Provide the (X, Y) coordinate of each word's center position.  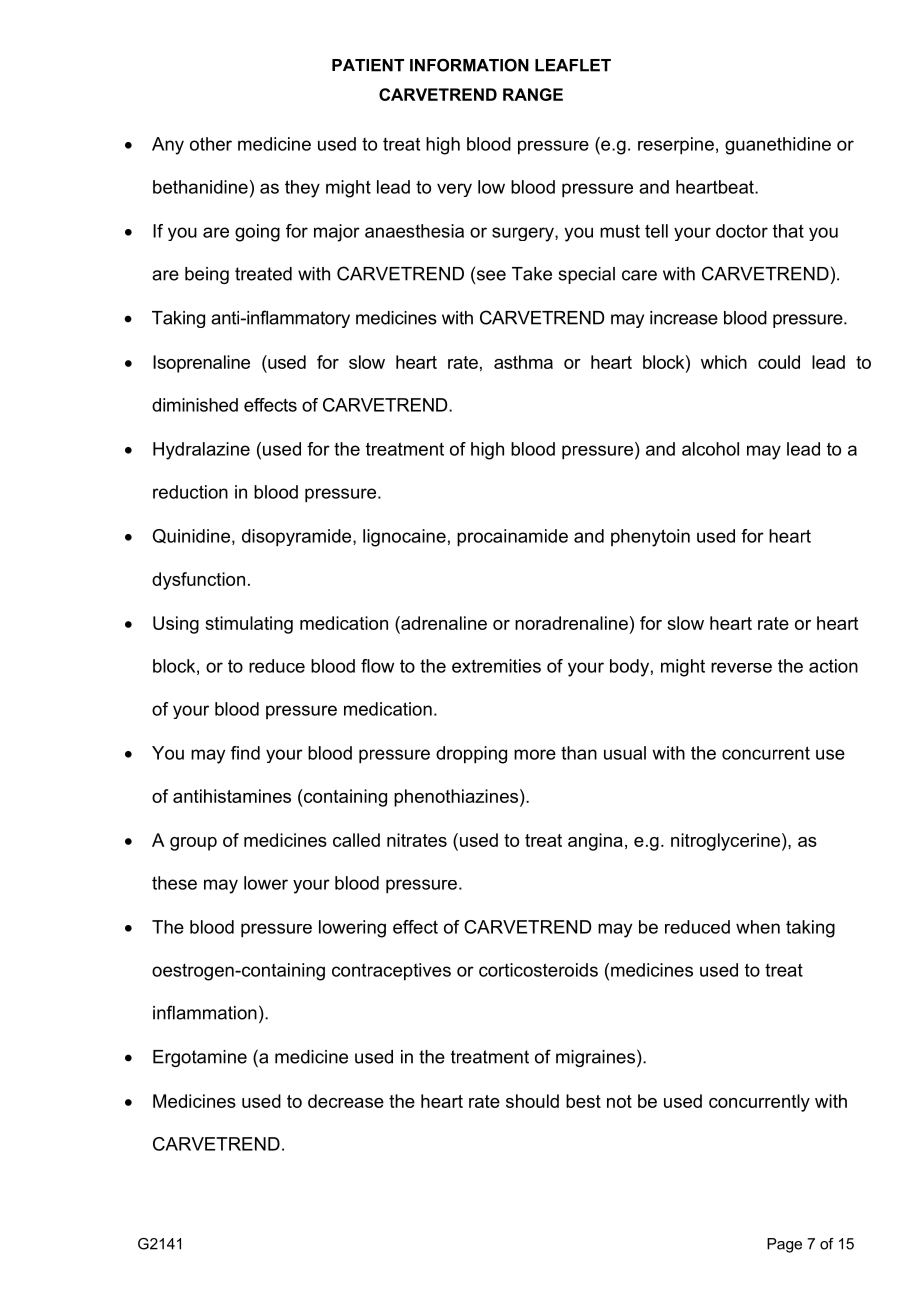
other (211, 144)
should (532, 1101)
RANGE (533, 94)
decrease (346, 1101)
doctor (742, 231)
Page (784, 1245)
